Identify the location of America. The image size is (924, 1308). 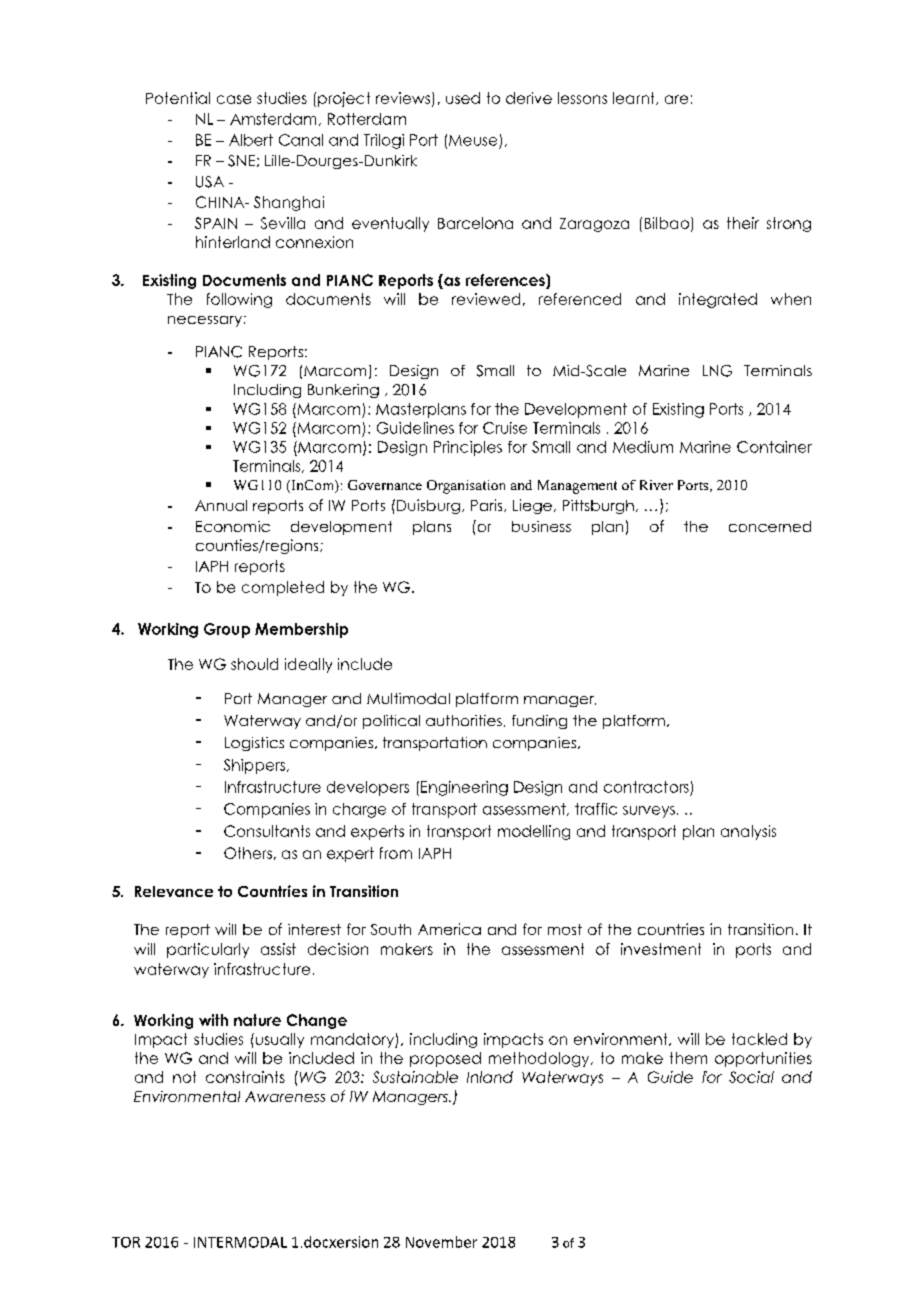
(449, 929).
